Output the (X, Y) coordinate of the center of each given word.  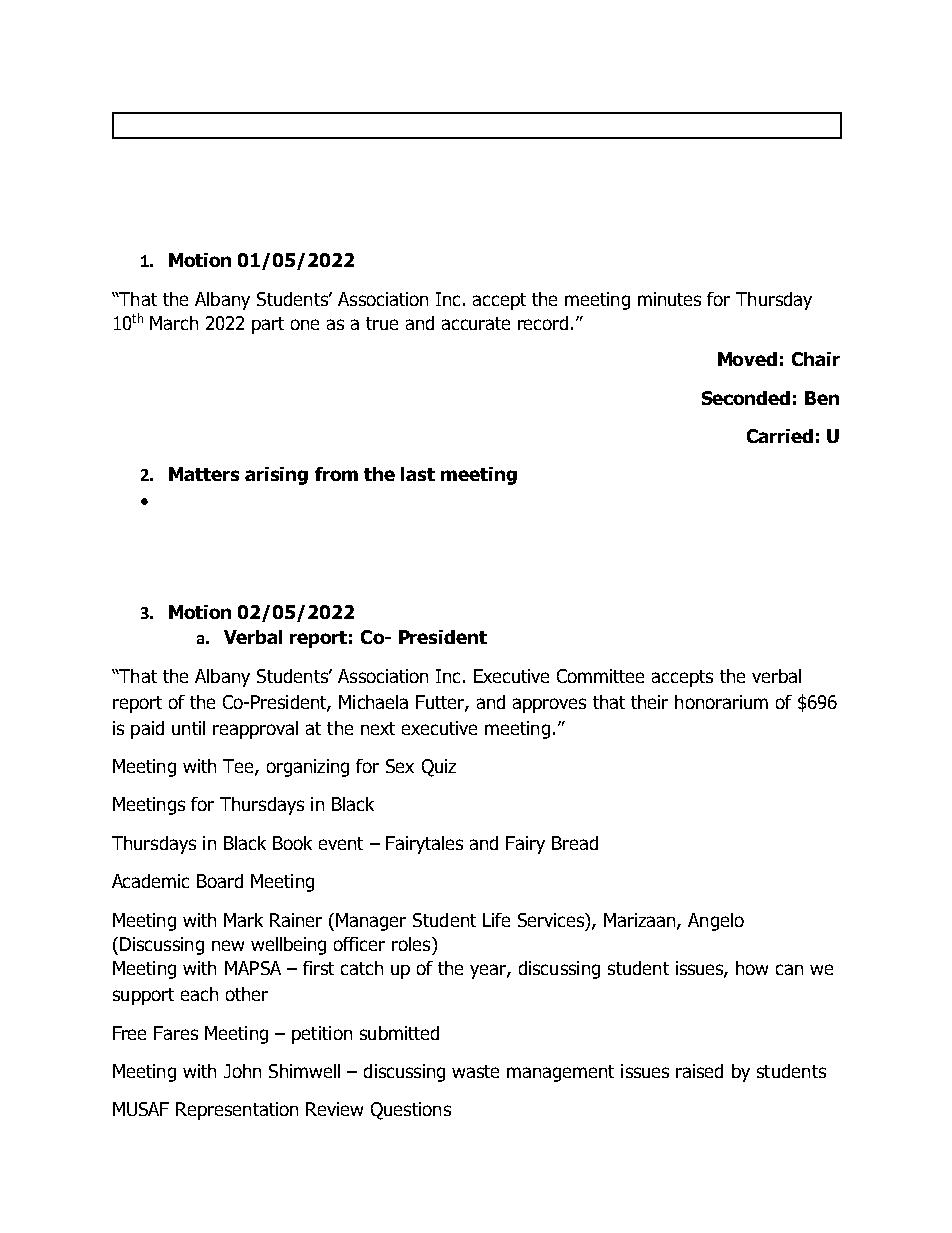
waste (475, 1071)
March (174, 323)
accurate (476, 323)
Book (292, 843)
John (242, 1071)
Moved (747, 359)
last (418, 474)
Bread (575, 843)
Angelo (716, 922)
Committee (600, 676)
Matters (204, 474)
